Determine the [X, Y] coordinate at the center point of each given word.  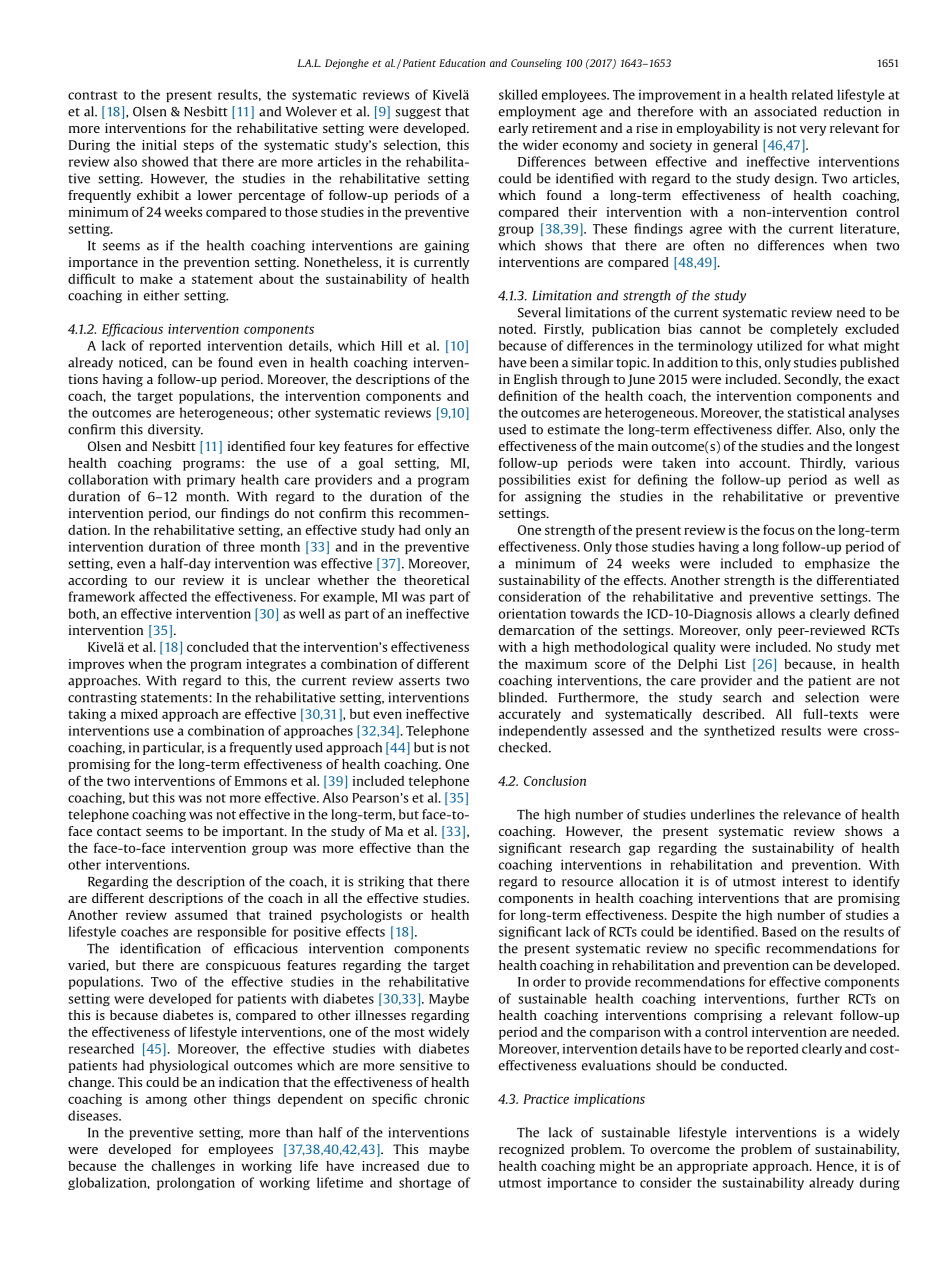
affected [163, 596]
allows [775, 613]
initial [159, 145]
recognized [531, 1150]
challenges [183, 1167]
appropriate [712, 1167]
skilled [518, 94]
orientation [532, 613]
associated [785, 111]
